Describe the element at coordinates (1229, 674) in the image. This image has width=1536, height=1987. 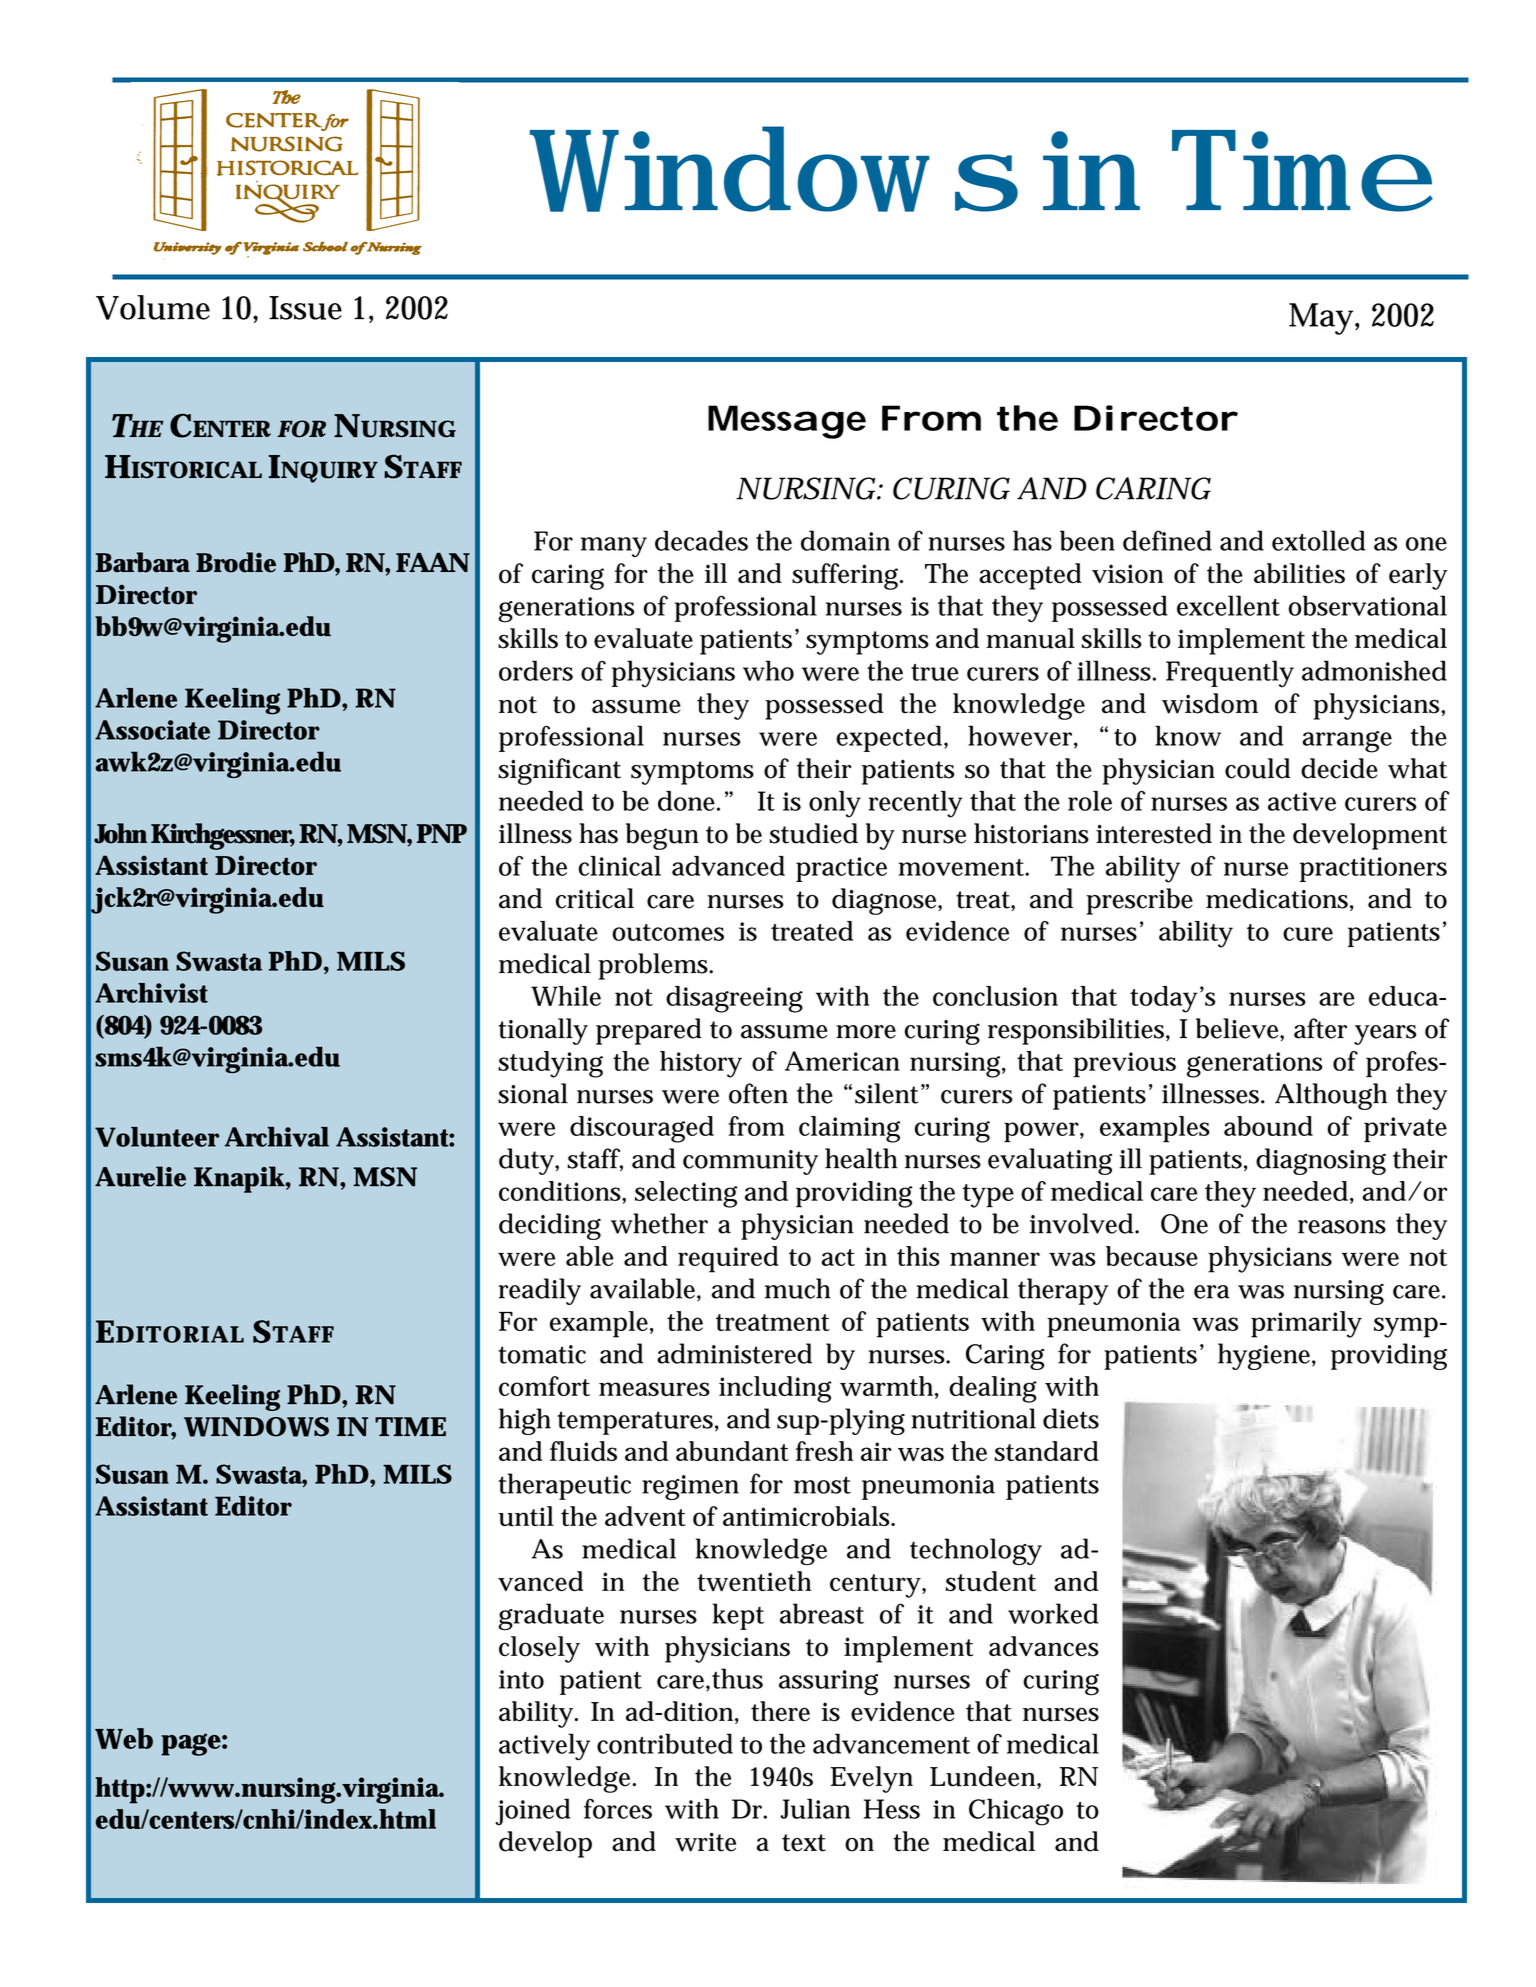
I see `Frequently` at that location.
